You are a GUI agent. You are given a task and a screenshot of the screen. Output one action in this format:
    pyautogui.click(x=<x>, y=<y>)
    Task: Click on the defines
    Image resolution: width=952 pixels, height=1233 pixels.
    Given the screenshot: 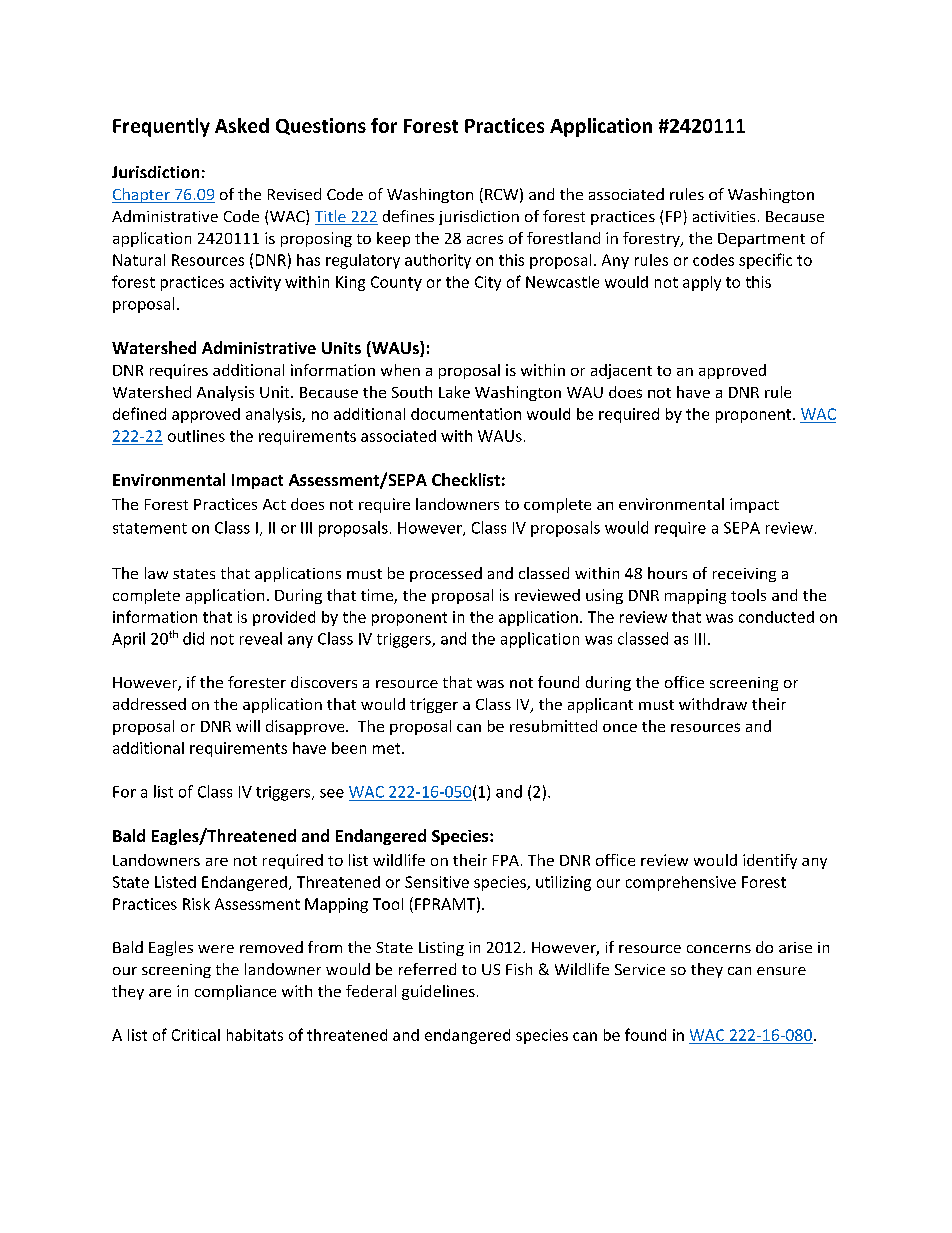 What is the action you would take?
    pyautogui.click(x=408, y=216)
